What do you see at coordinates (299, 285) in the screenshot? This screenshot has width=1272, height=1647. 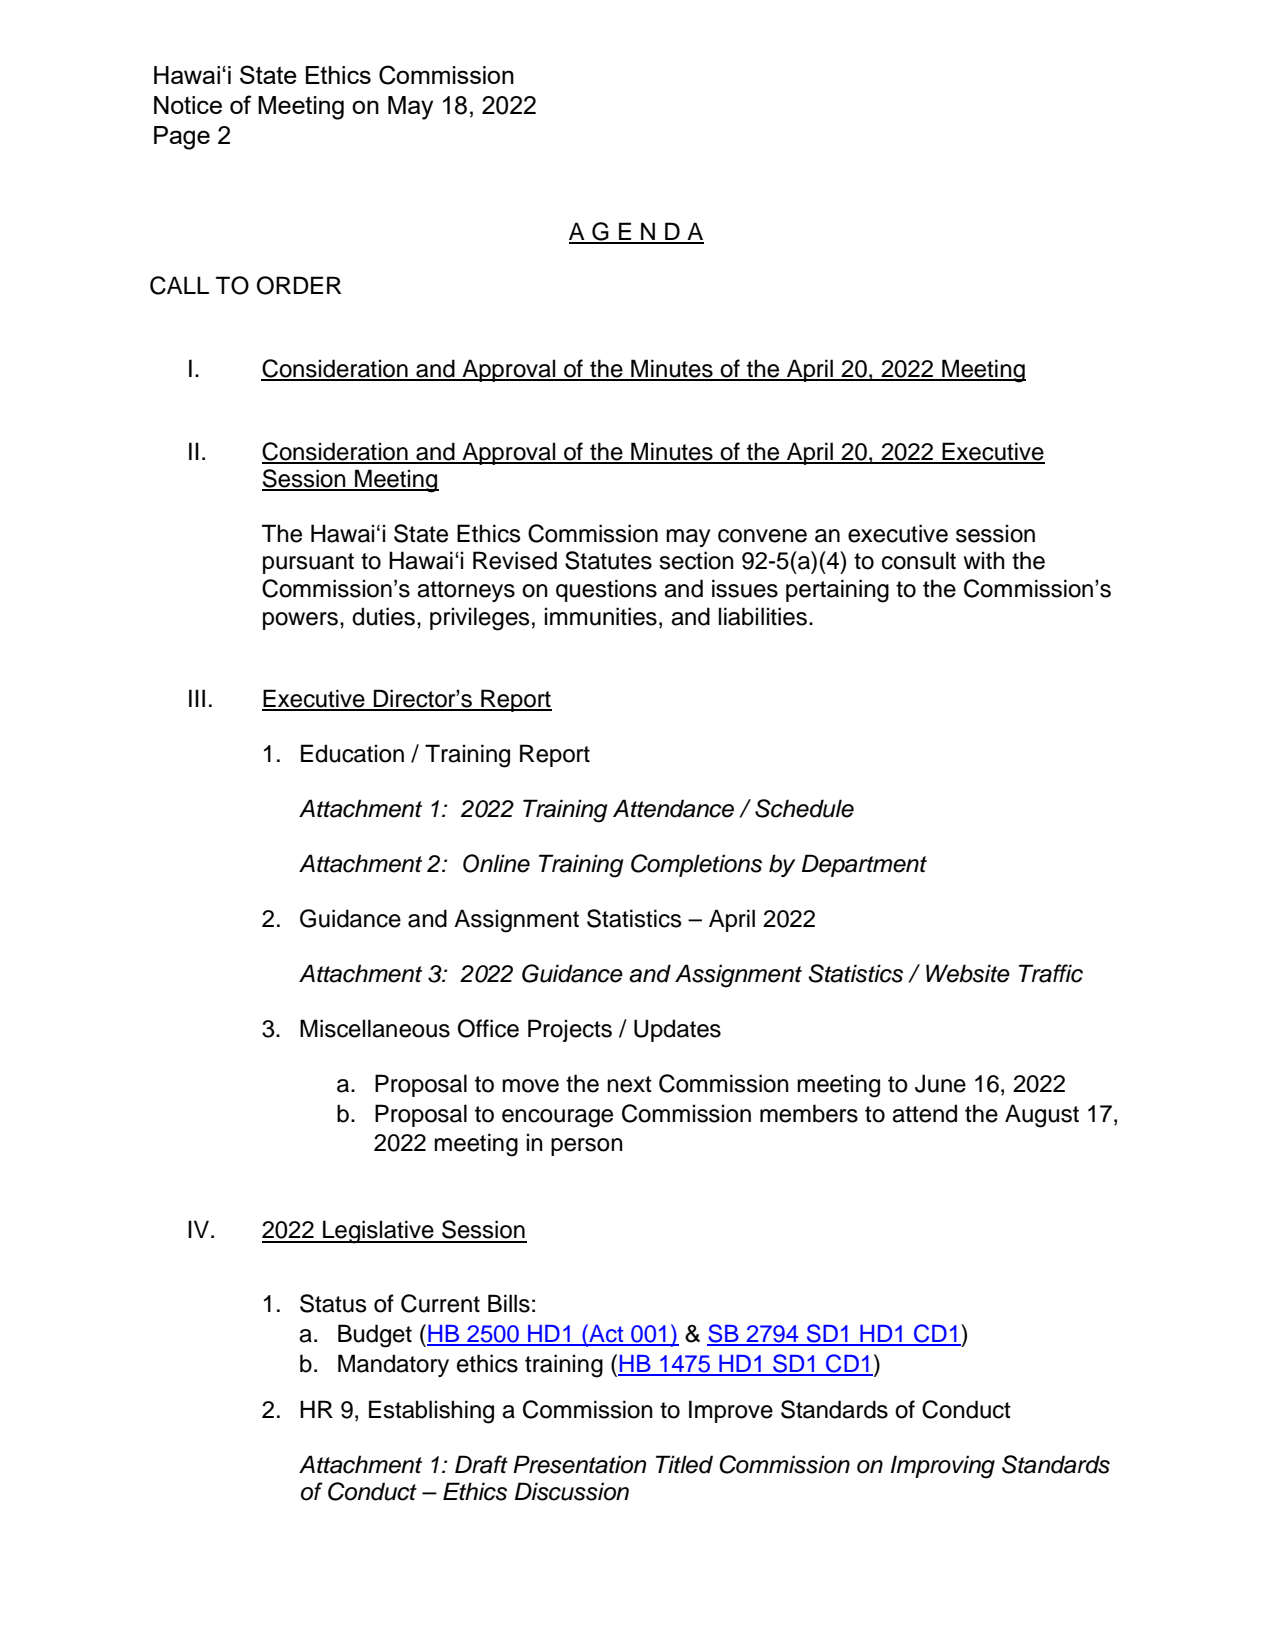 I see `ORDER` at bounding box center [299, 285].
